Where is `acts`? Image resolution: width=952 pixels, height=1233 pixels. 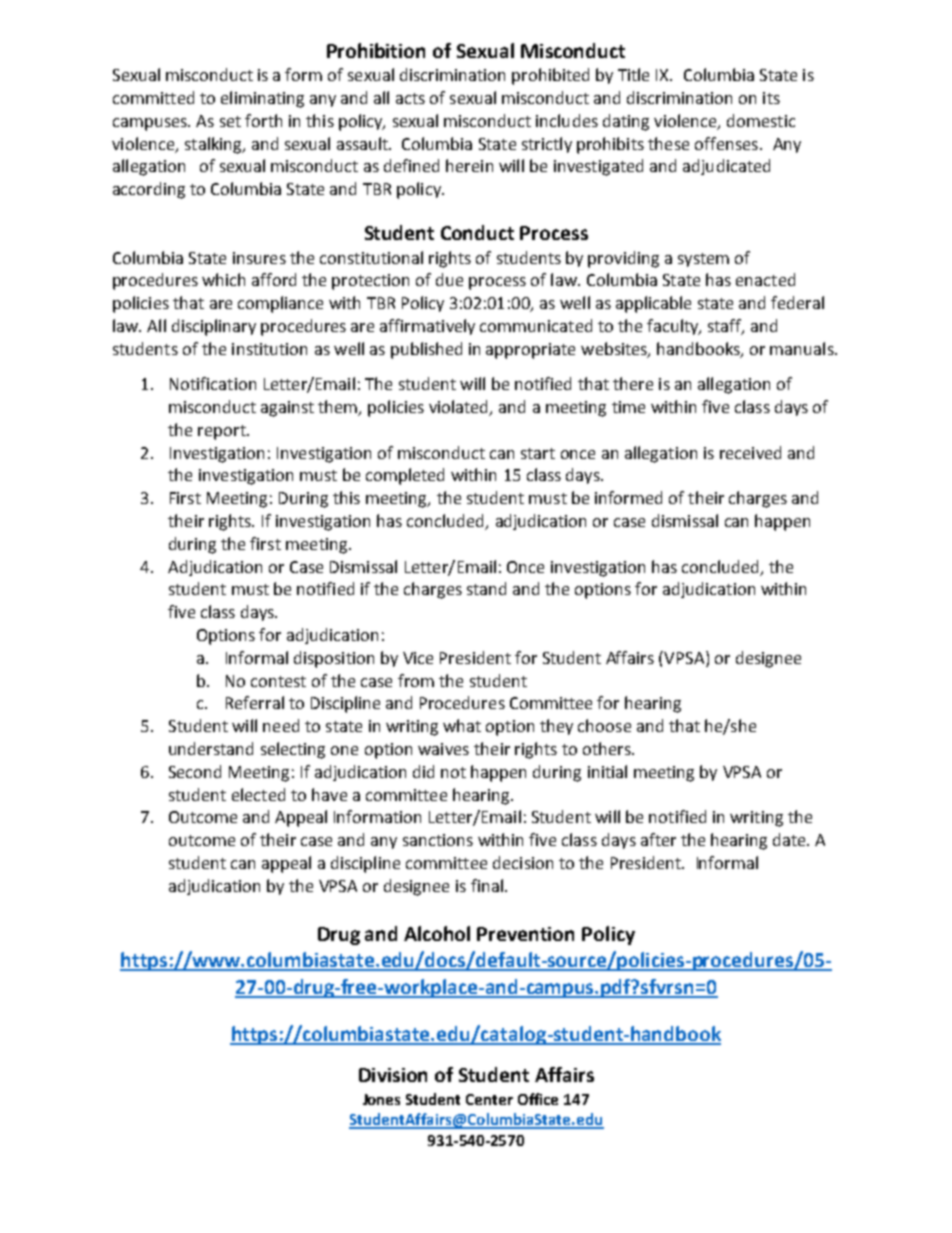
acts is located at coordinates (410, 98).
